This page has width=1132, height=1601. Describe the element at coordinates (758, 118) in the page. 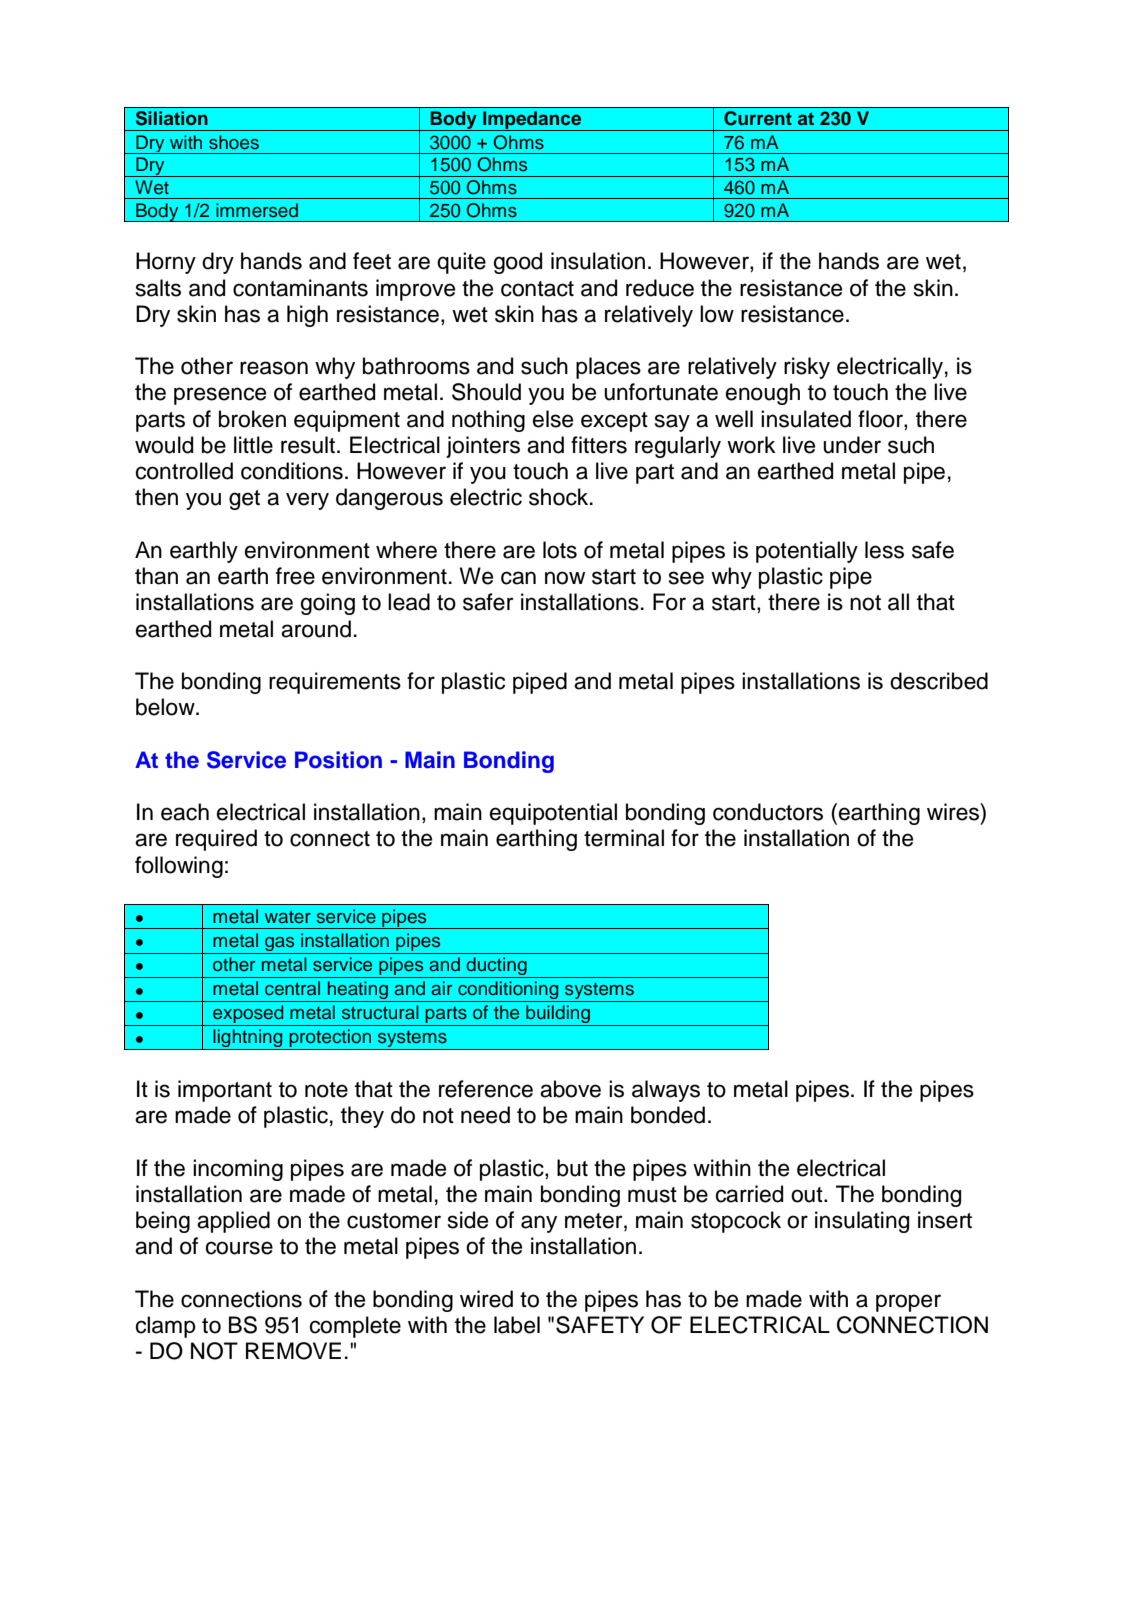

I see `Current` at that location.
